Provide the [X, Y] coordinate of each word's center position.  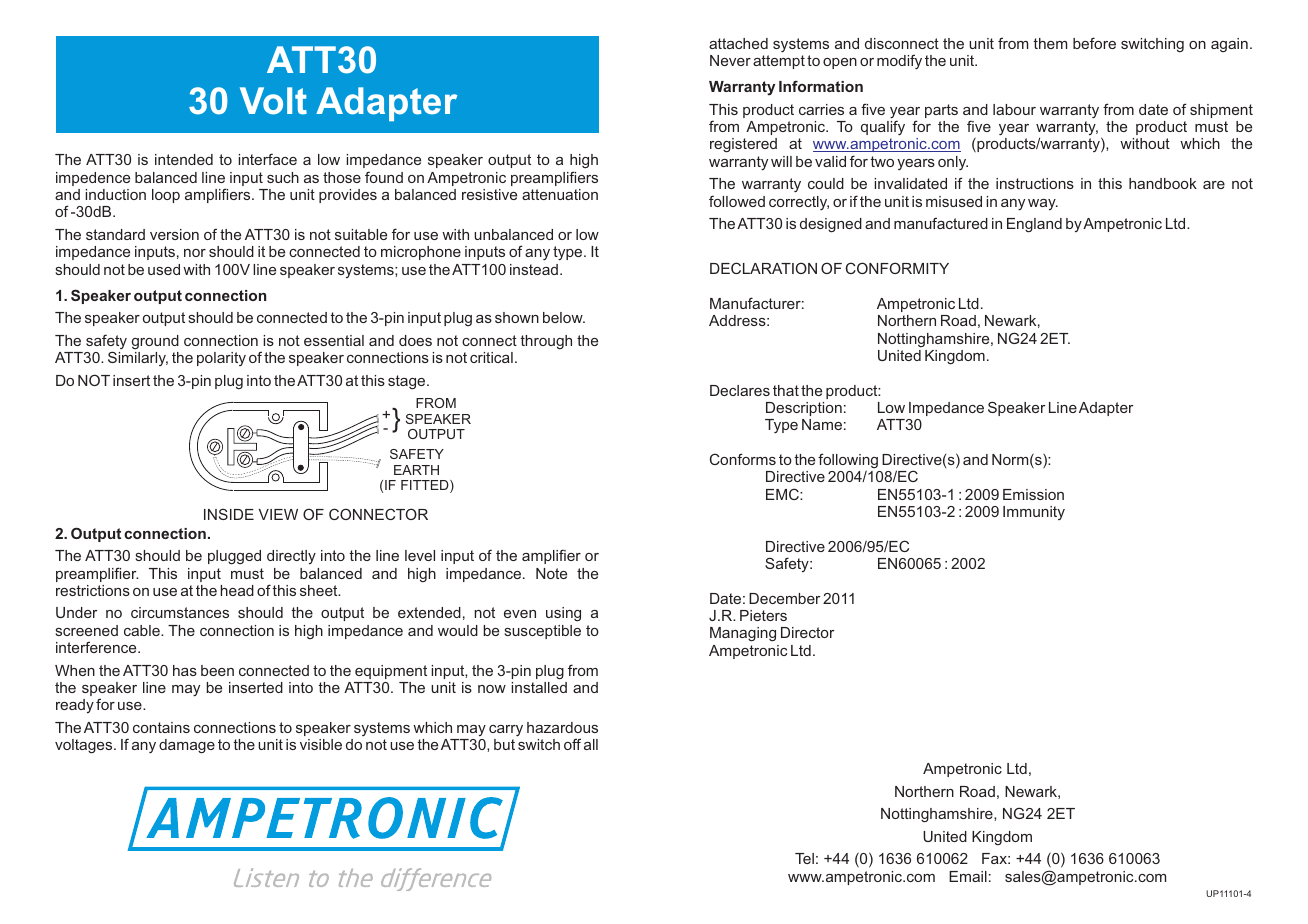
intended [184, 159]
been [217, 670]
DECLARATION [763, 268]
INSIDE [229, 514]
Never [730, 60]
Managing [743, 634]
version [174, 234]
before [1094, 43]
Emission [1033, 494]
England [1034, 225]
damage [187, 746]
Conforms [743, 459]
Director [807, 632]
